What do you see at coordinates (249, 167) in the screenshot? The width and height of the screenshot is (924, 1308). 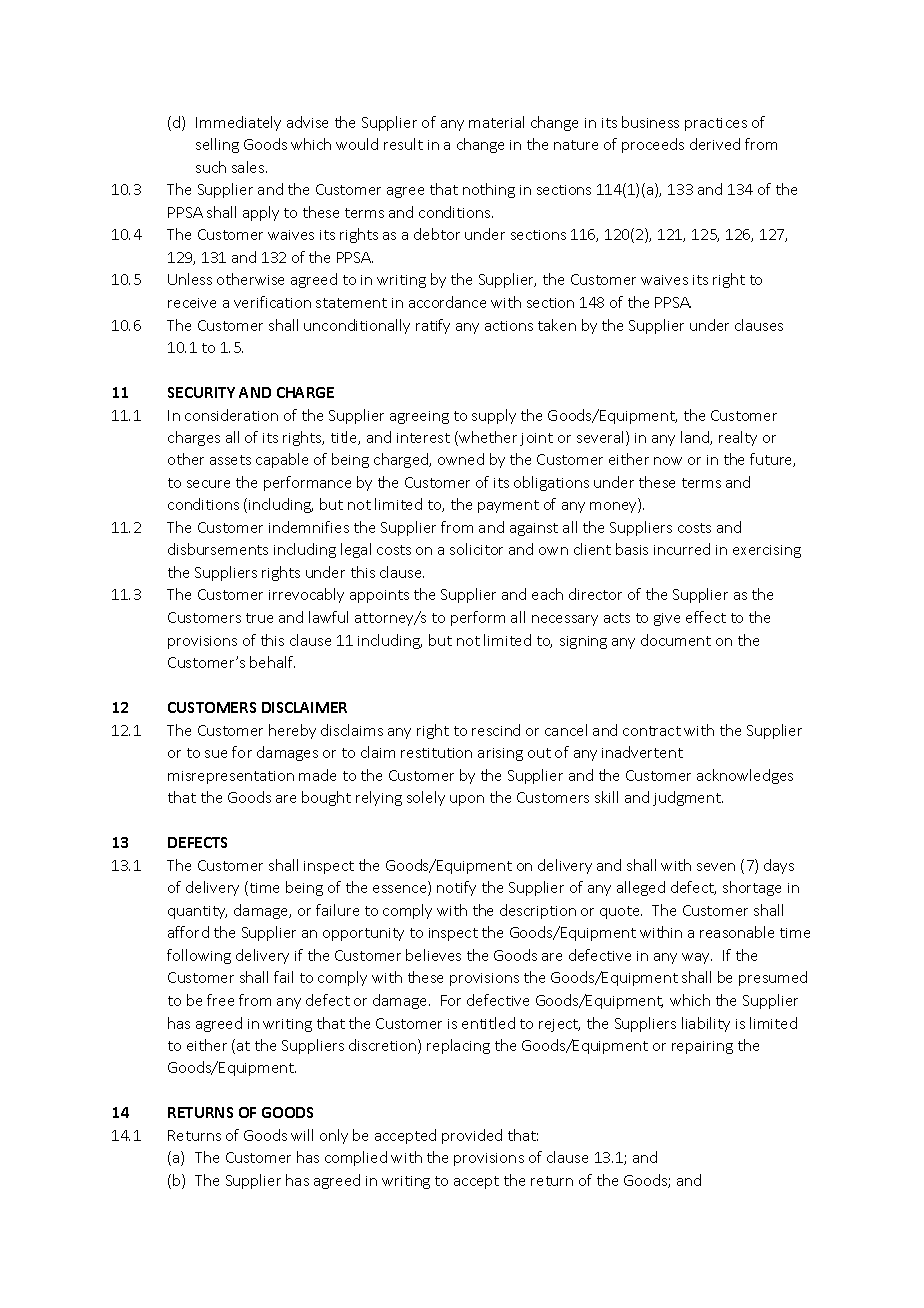 I see `sales` at bounding box center [249, 167].
